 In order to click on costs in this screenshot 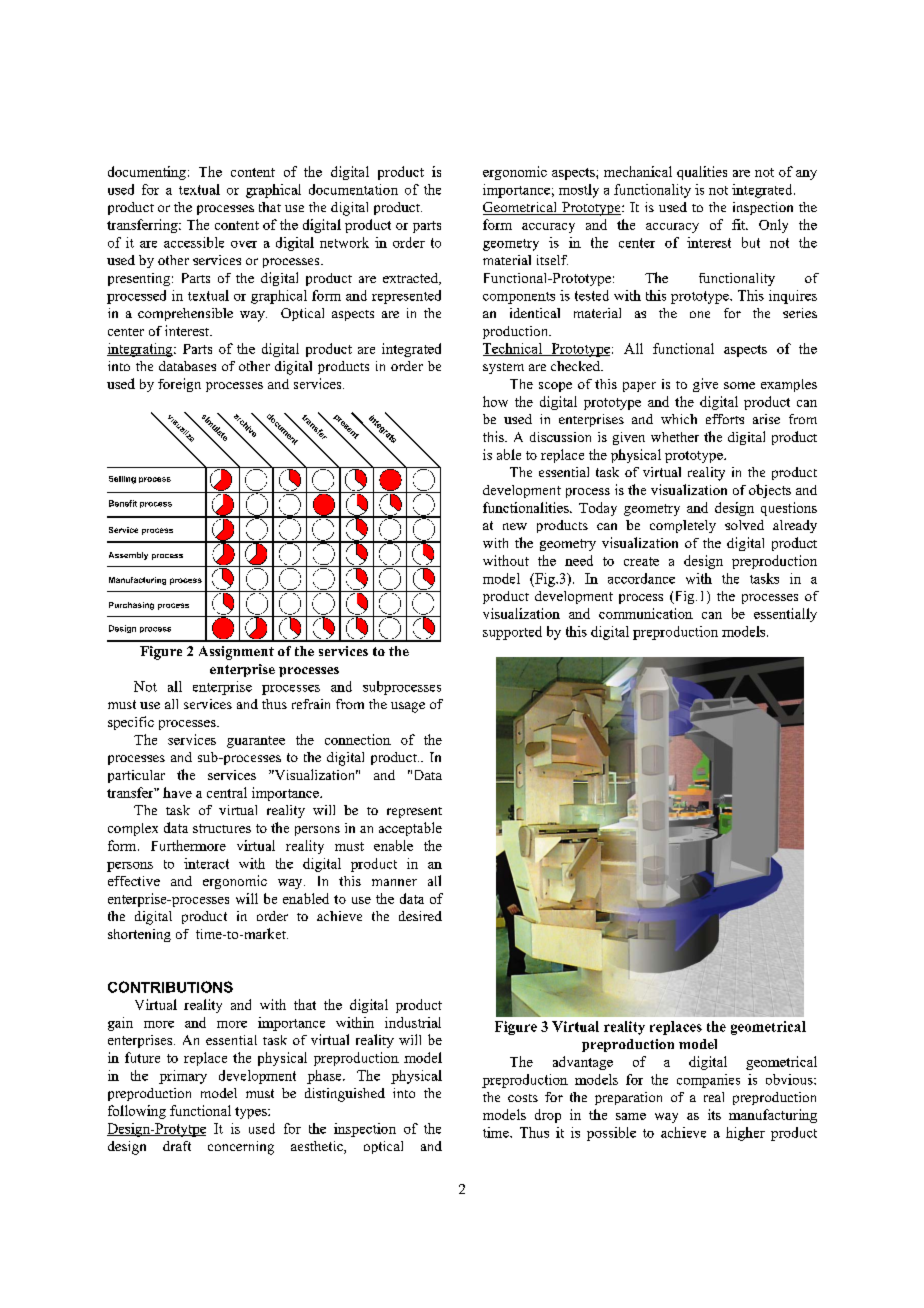, I will do `click(523, 1098)`.
